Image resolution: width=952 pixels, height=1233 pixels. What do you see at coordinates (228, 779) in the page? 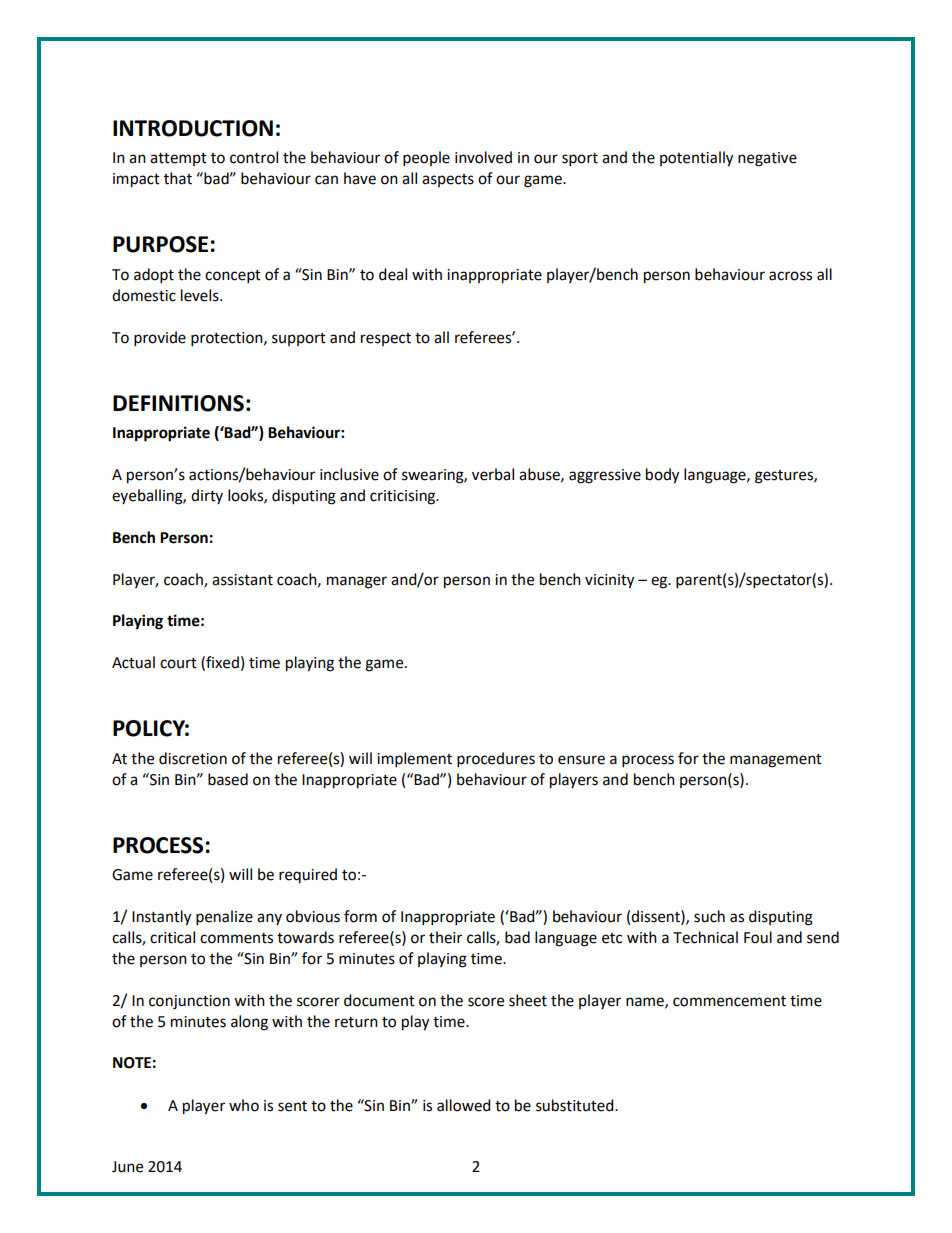
I see `based` at bounding box center [228, 779].
